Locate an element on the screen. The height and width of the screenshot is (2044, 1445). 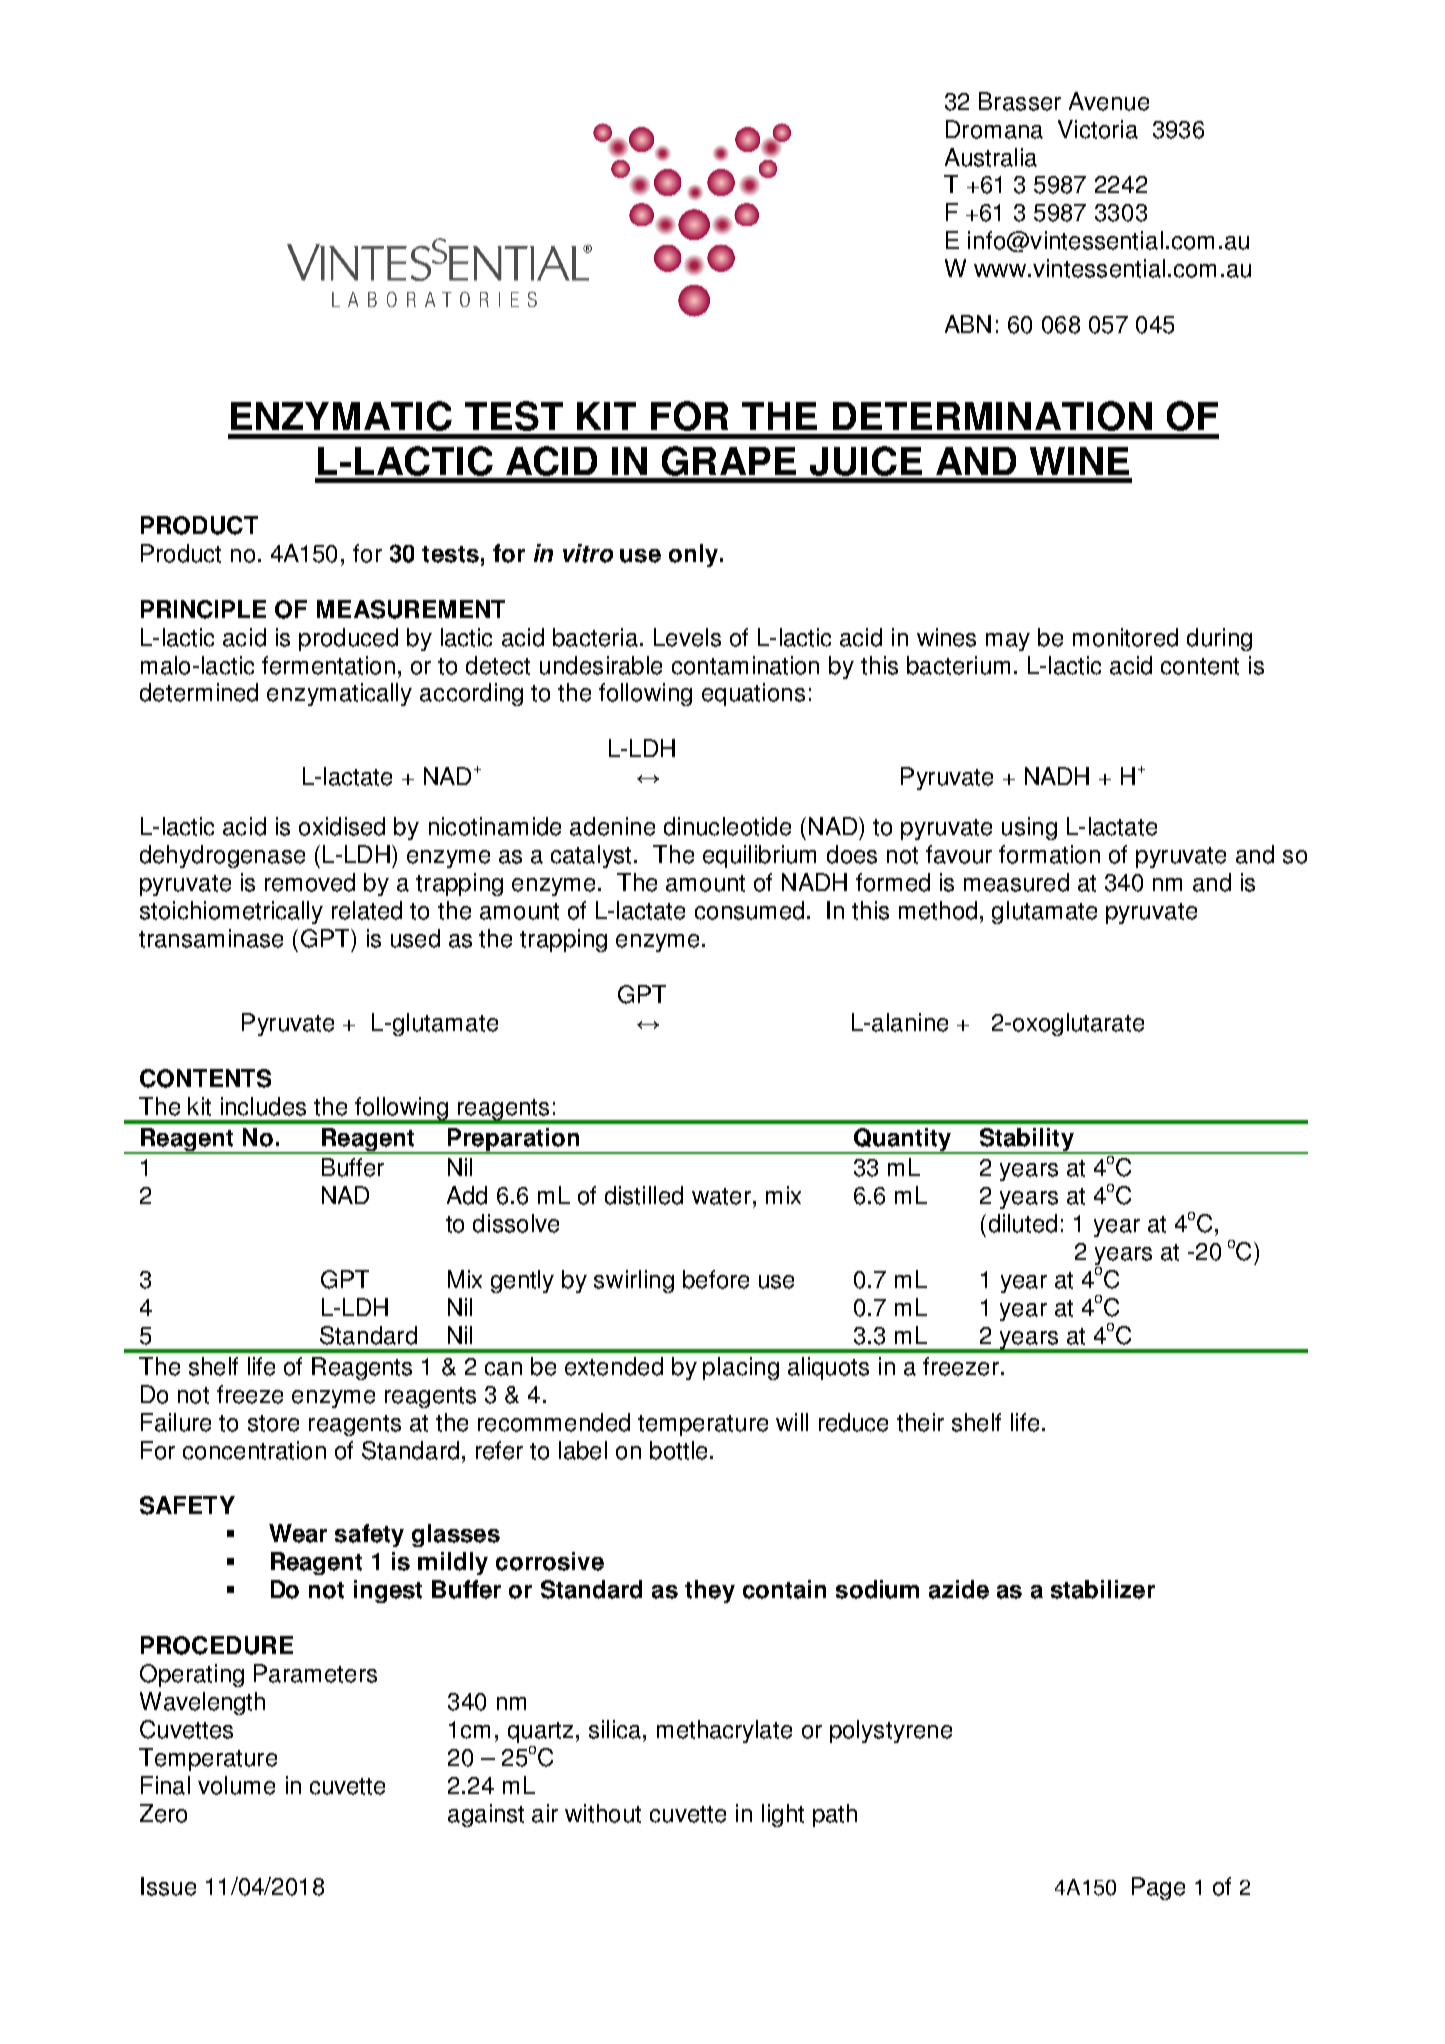
equations is located at coordinates (753, 694).
